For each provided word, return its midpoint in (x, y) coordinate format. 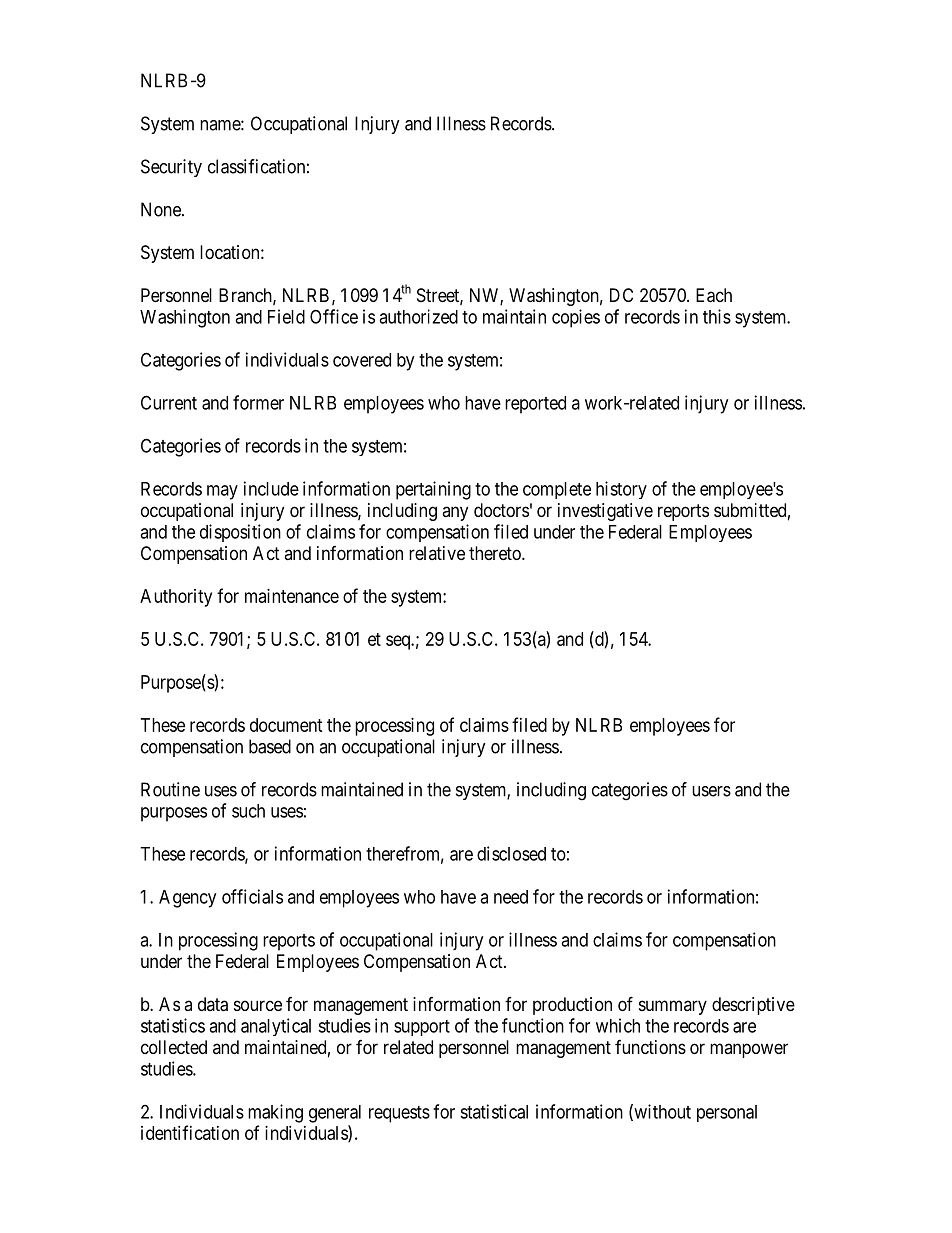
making (275, 1113)
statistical (494, 1111)
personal (727, 1113)
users (711, 791)
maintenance (292, 596)
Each (714, 295)
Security (171, 168)
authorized (418, 316)
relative (437, 553)
